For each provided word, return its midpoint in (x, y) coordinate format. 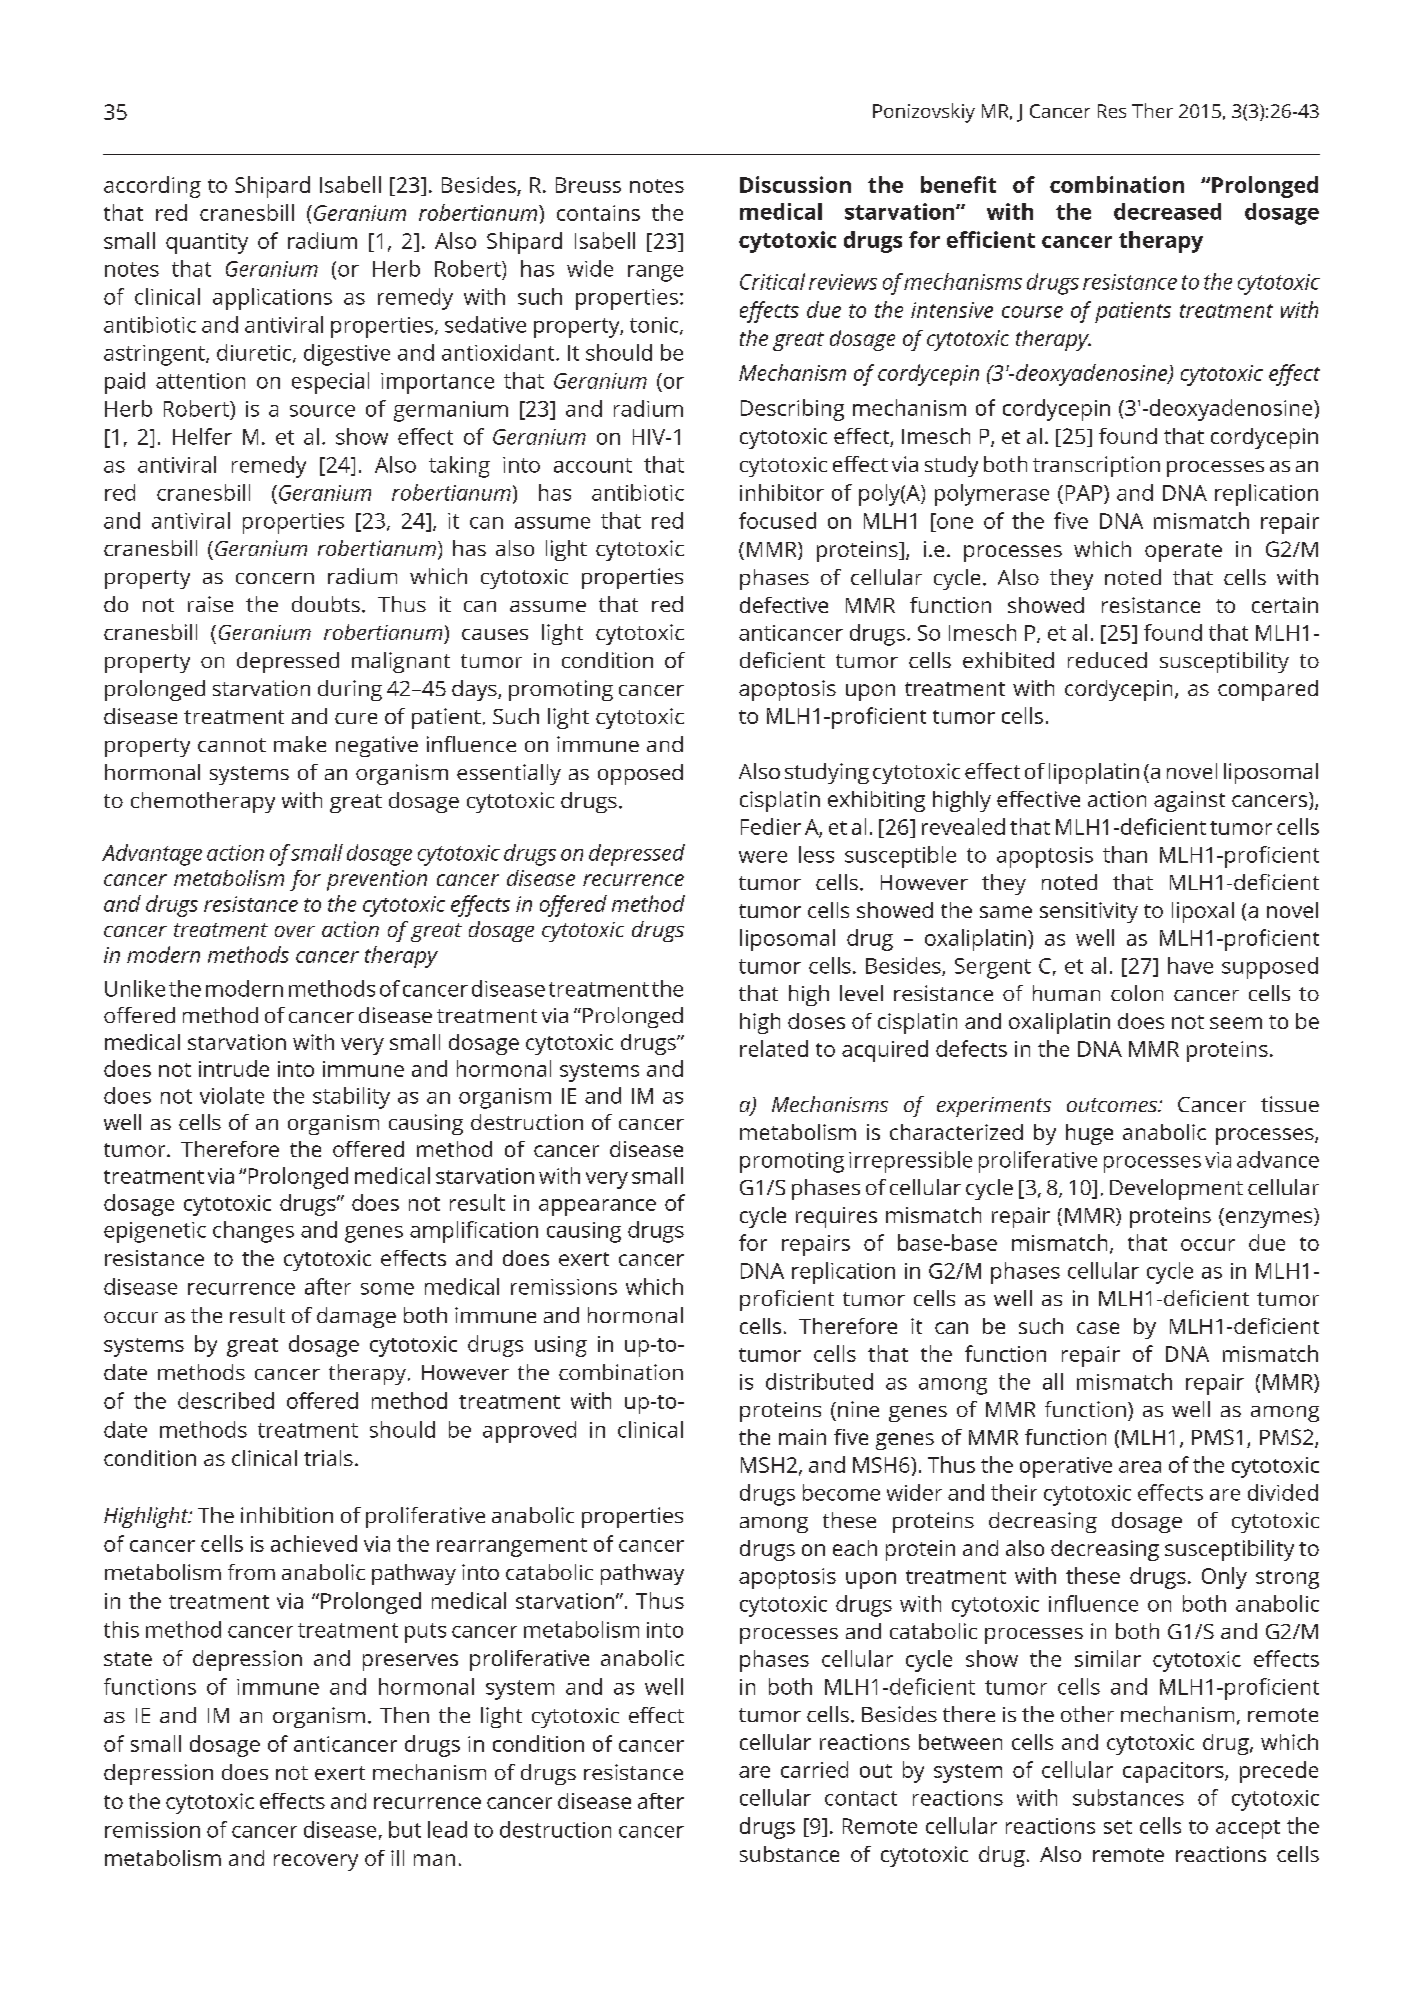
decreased (1167, 211)
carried (814, 1769)
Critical (772, 281)
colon (1137, 993)
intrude (234, 1068)
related (774, 1048)
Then (404, 1715)
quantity (207, 243)
